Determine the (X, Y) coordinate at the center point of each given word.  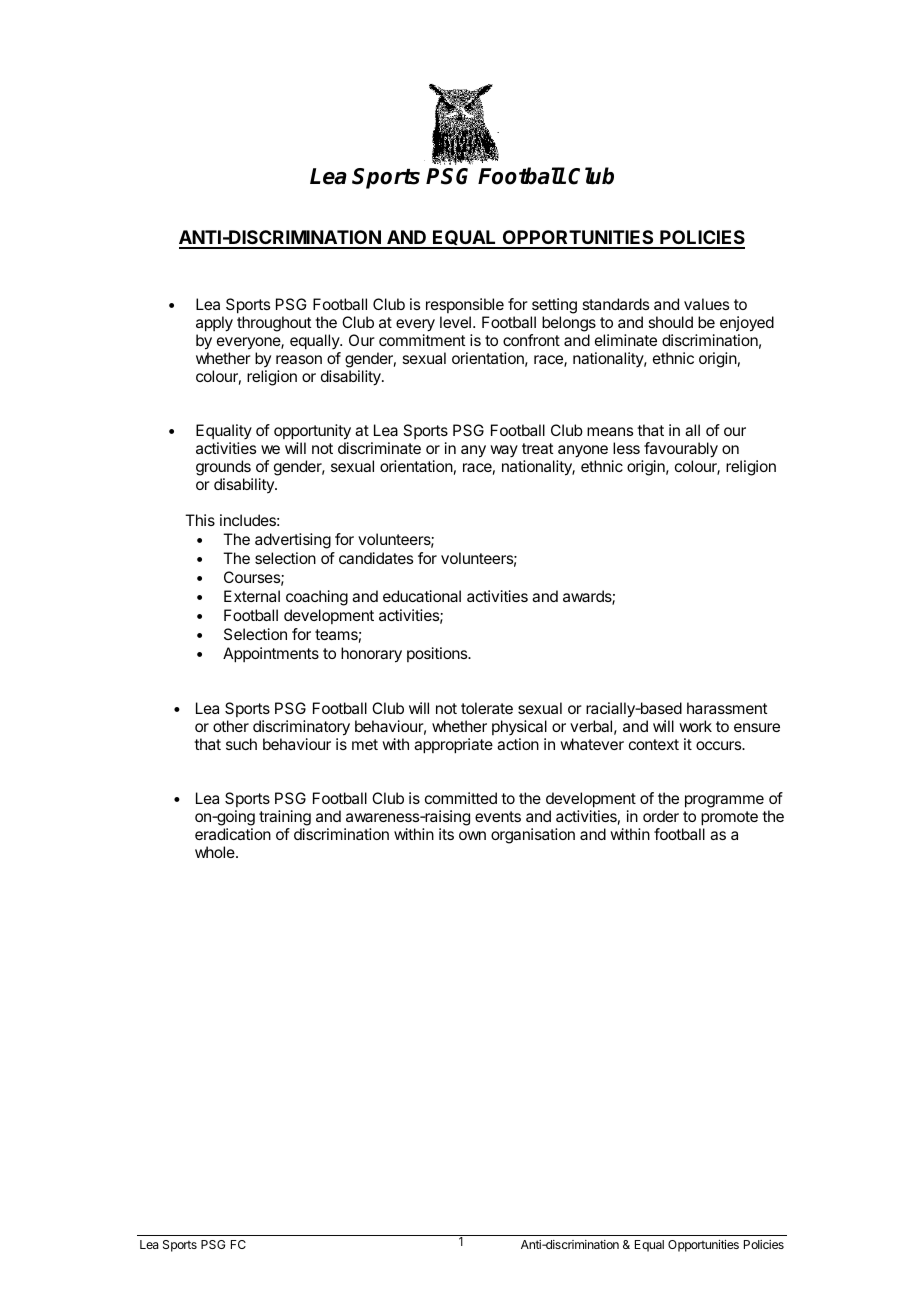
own (472, 835)
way (504, 451)
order (661, 816)
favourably (680, 451)
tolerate (487, 708)
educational (422, 596)
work (695, 726)
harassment (727, 708)
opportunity (312, 433)
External (252, 596)
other (231, 726)
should (670, 322)
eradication (233, 834)
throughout (274, 324)
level (455, 322)
